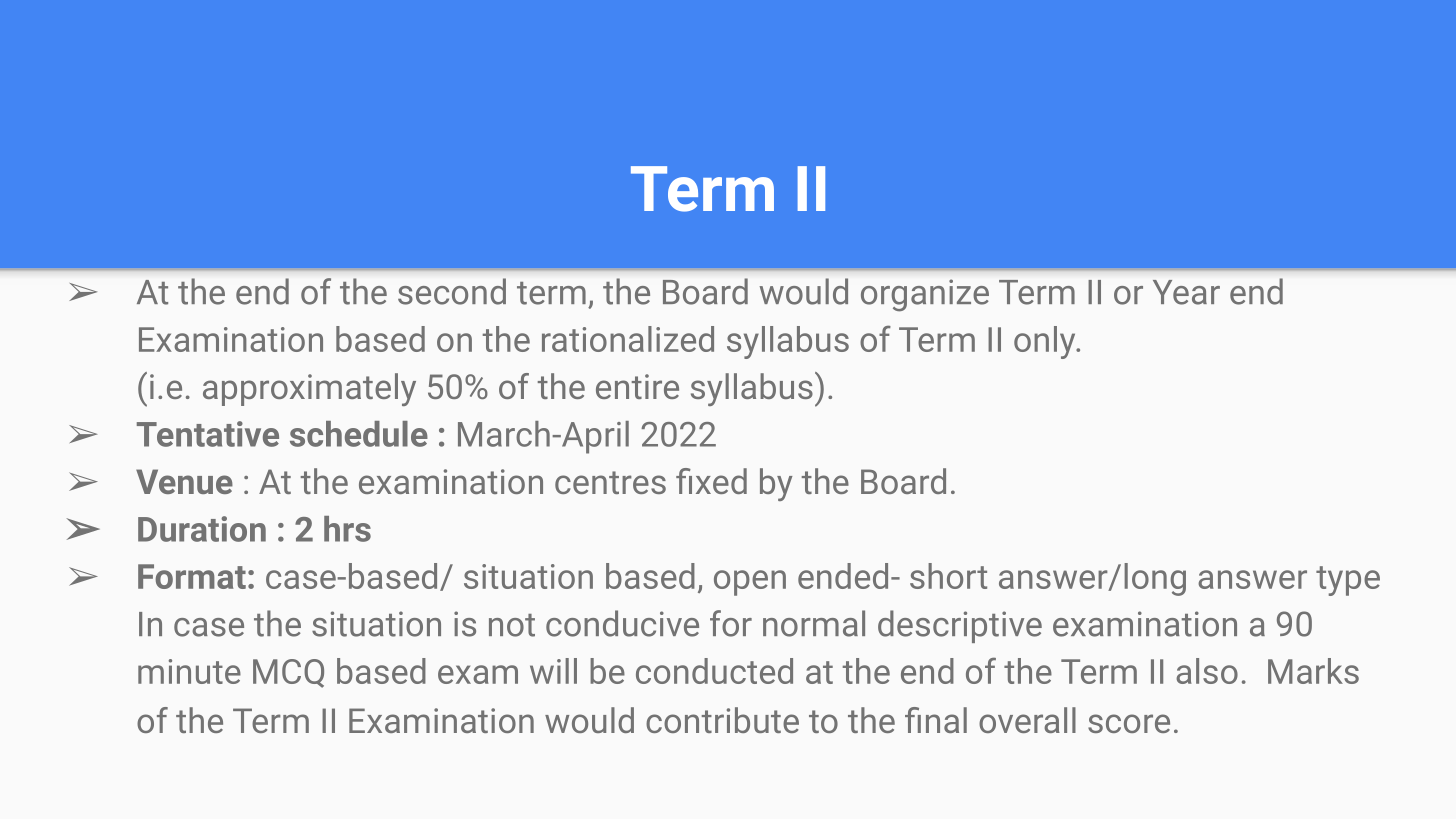  Describe the element at coordinates (288, 673) in the document. I see `MCQ` at that location.
